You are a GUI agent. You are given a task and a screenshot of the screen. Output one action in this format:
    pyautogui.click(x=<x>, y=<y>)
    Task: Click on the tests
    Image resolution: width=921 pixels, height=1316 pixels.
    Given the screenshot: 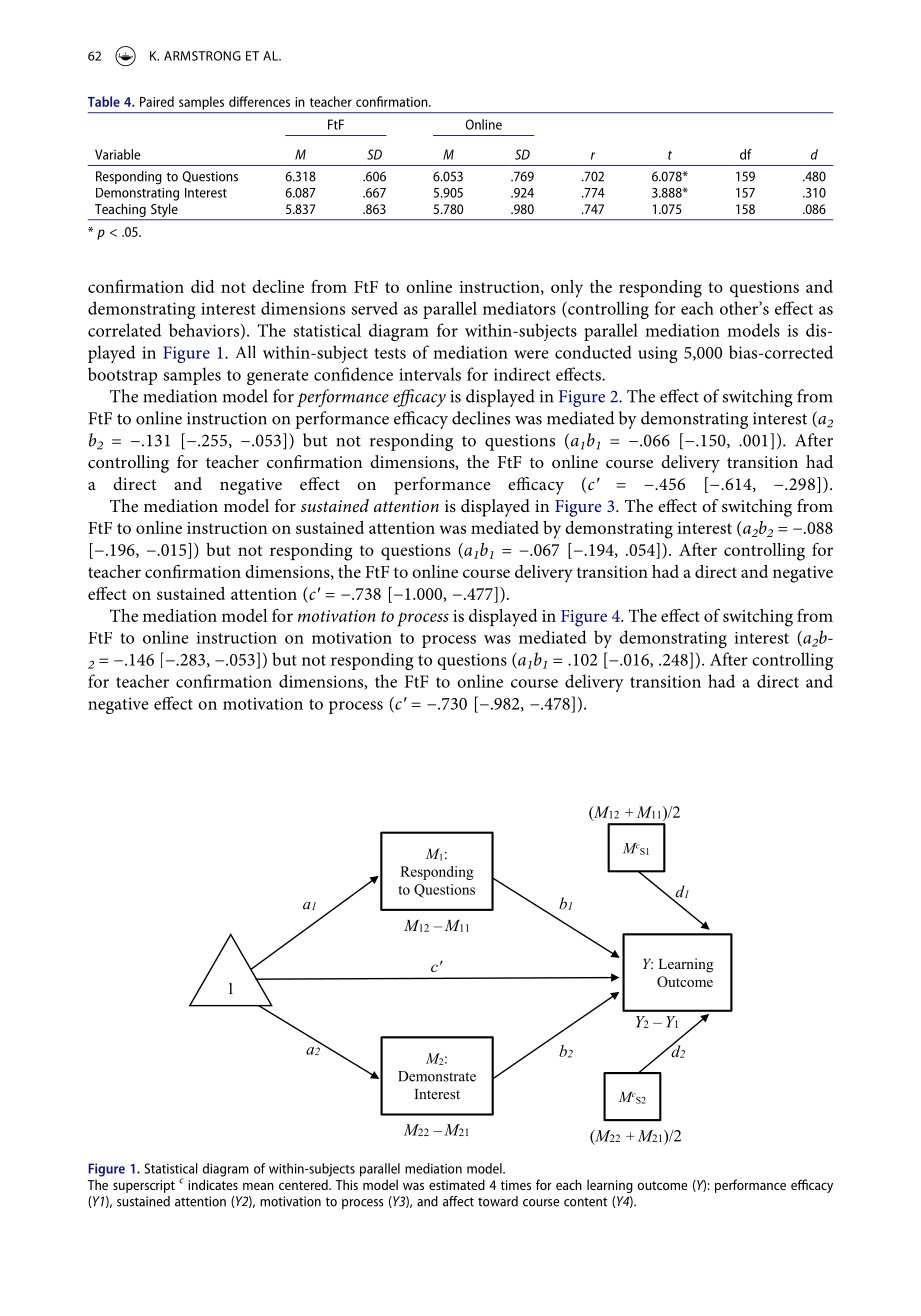 What is the action you would take?
    pyautogui.click(x=390, y=353)
